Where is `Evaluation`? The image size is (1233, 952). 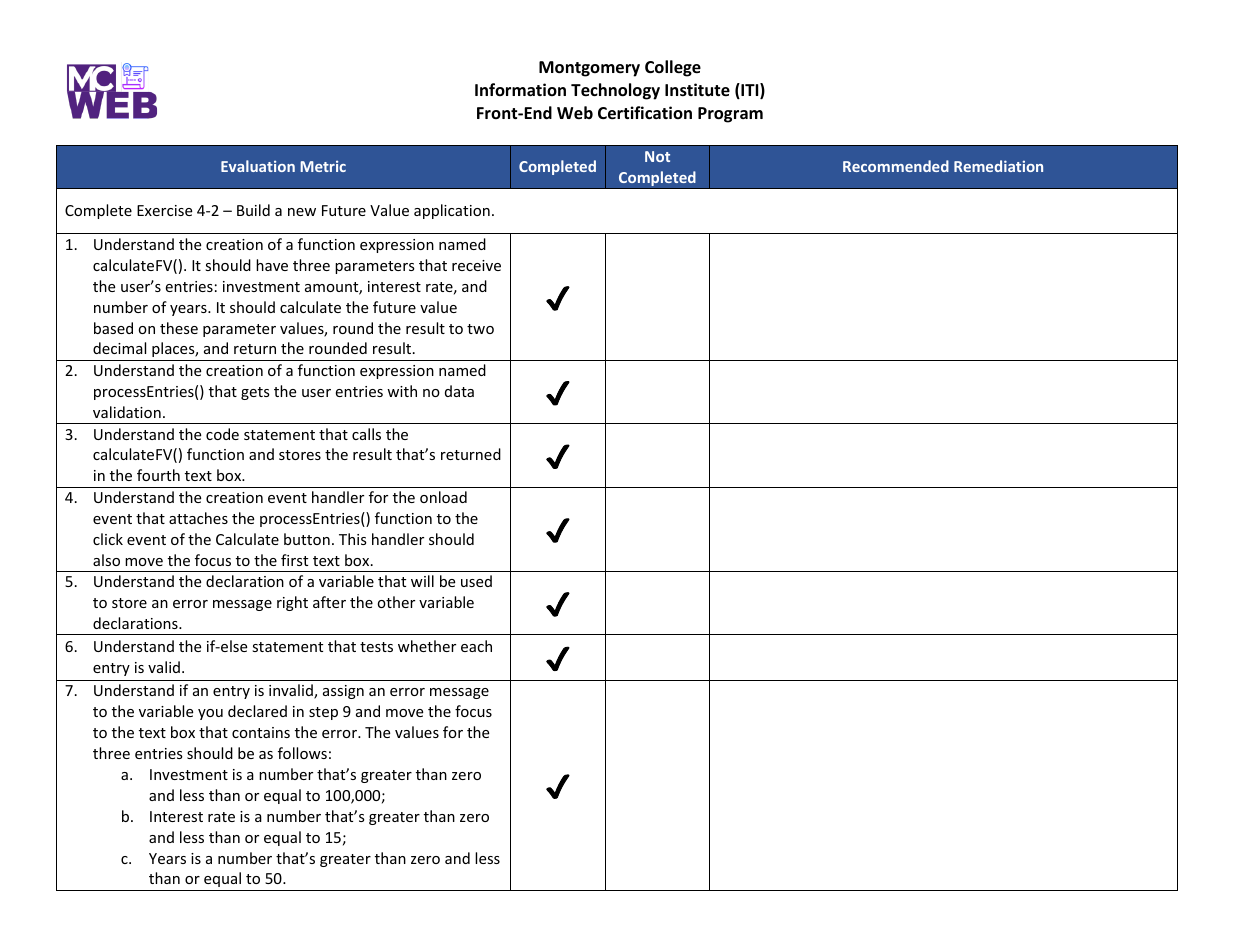
Evaluation is located at coordinates (258, 166).
